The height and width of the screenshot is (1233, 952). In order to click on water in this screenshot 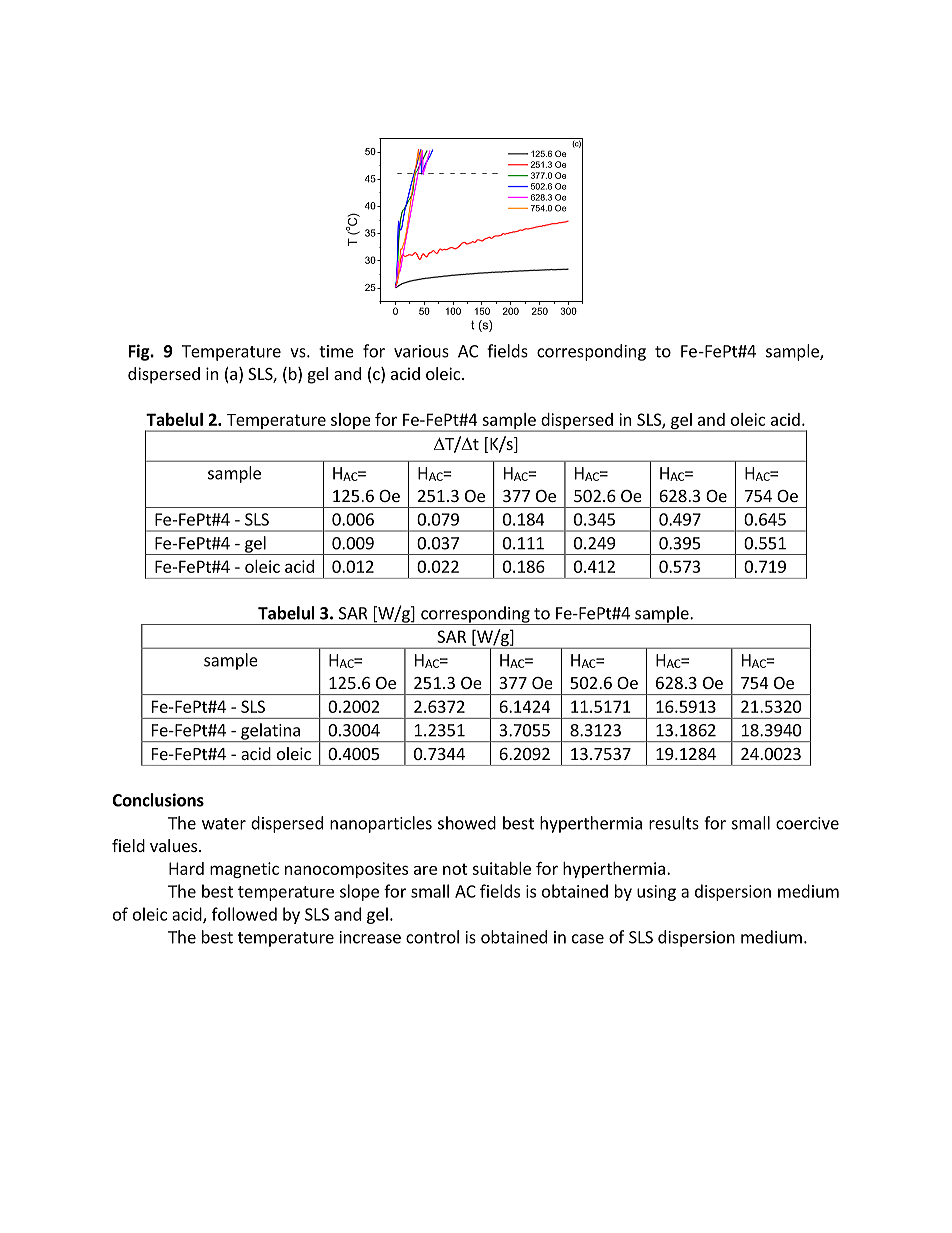, I will do `click(224, 824)`.
